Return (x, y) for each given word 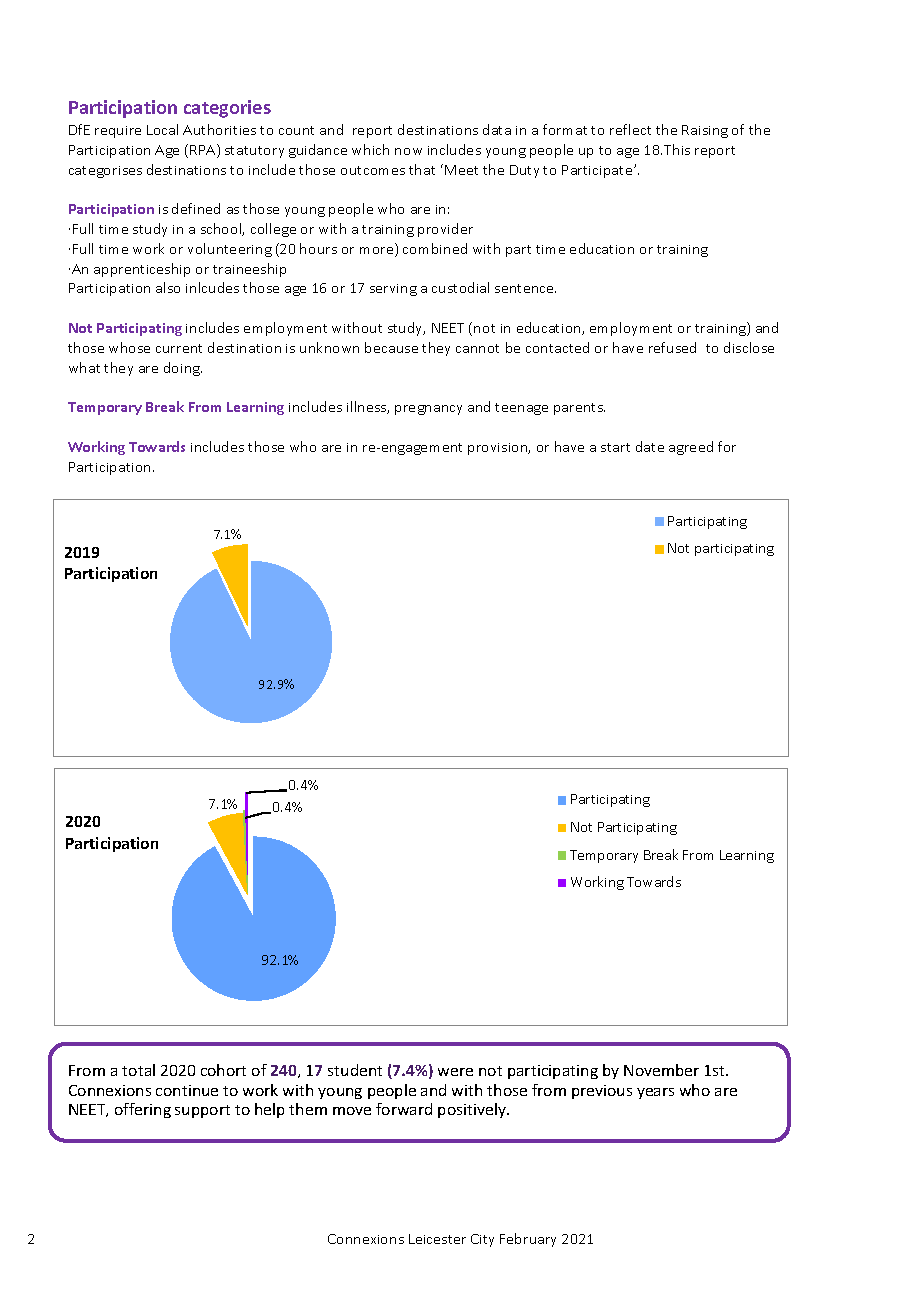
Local (162, 129)
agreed (691, 448)
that (422, 169)
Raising (705, 131)
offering (143, 1110)
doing (183, 369)
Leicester (437, 1239)
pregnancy (428, 410)
